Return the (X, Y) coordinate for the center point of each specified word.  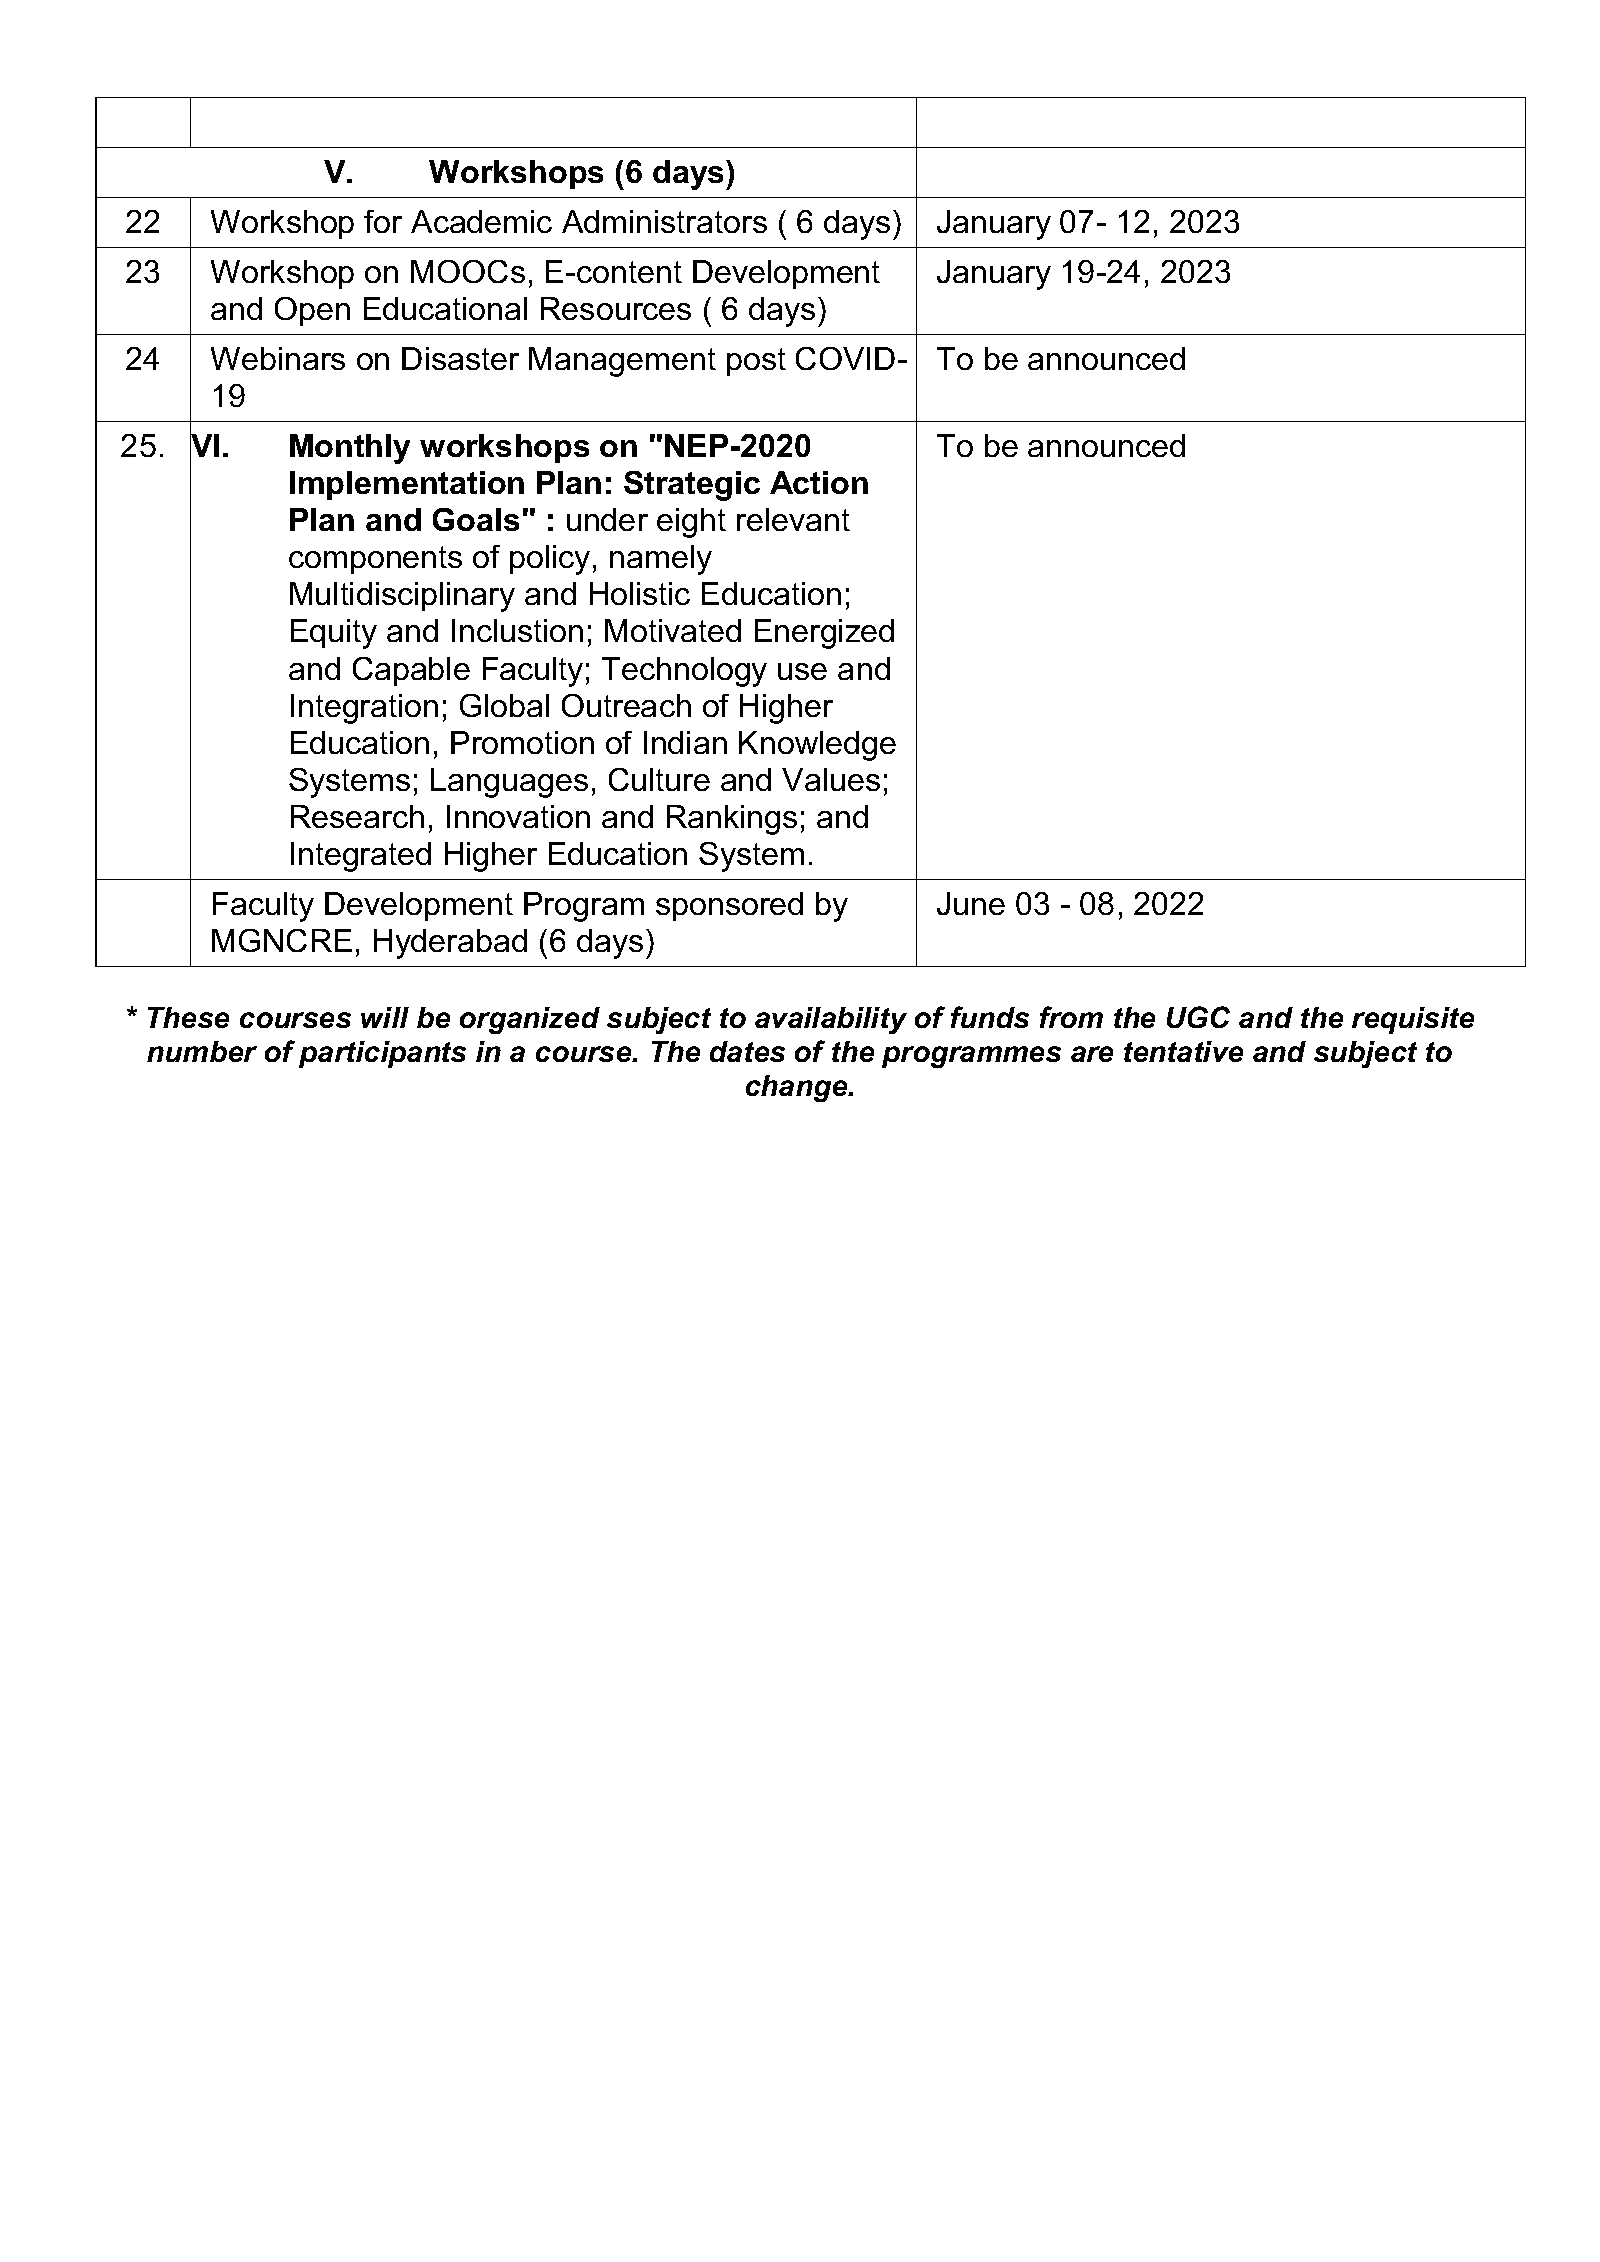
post (756, 362)
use (802, 671)
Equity (334, 634)
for (383, 221)
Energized (824, 634)
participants (382, 1054)
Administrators (664, 221)
